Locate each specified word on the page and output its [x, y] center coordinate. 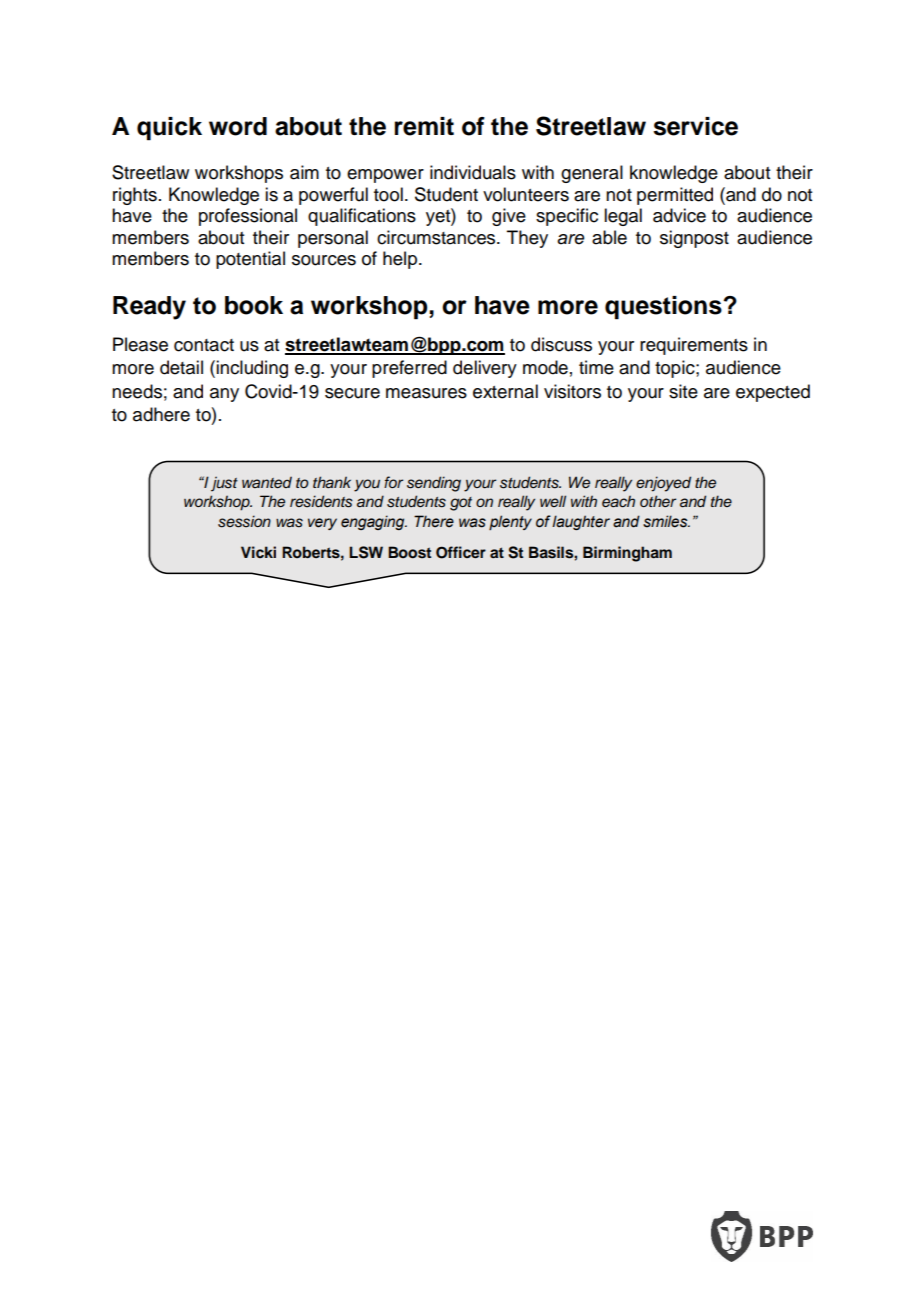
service [695, 126]
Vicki [258, 552]
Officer [461, 552]
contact [204, 345]
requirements [694, 346]
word [238, 126]
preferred [409, 369]
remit [424, 126]
